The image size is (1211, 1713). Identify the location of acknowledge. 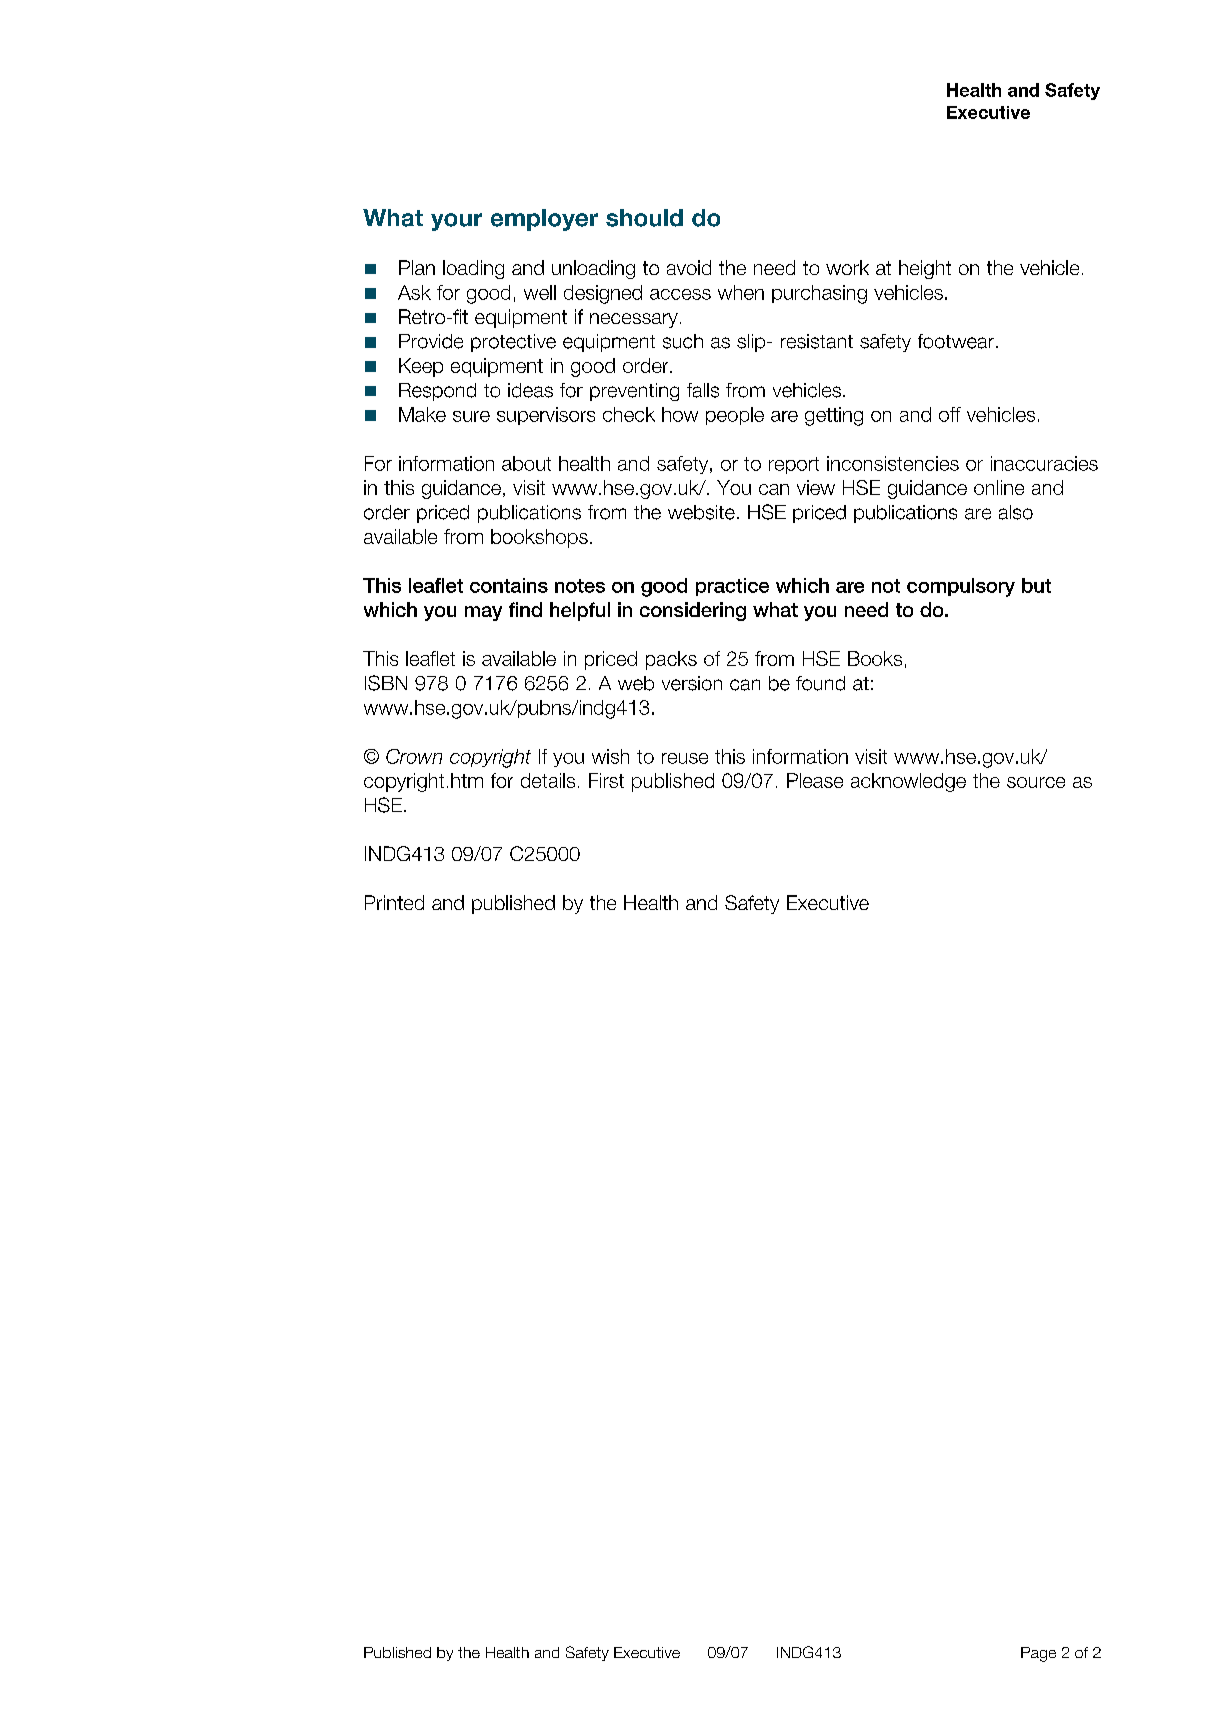
(908, 782).
